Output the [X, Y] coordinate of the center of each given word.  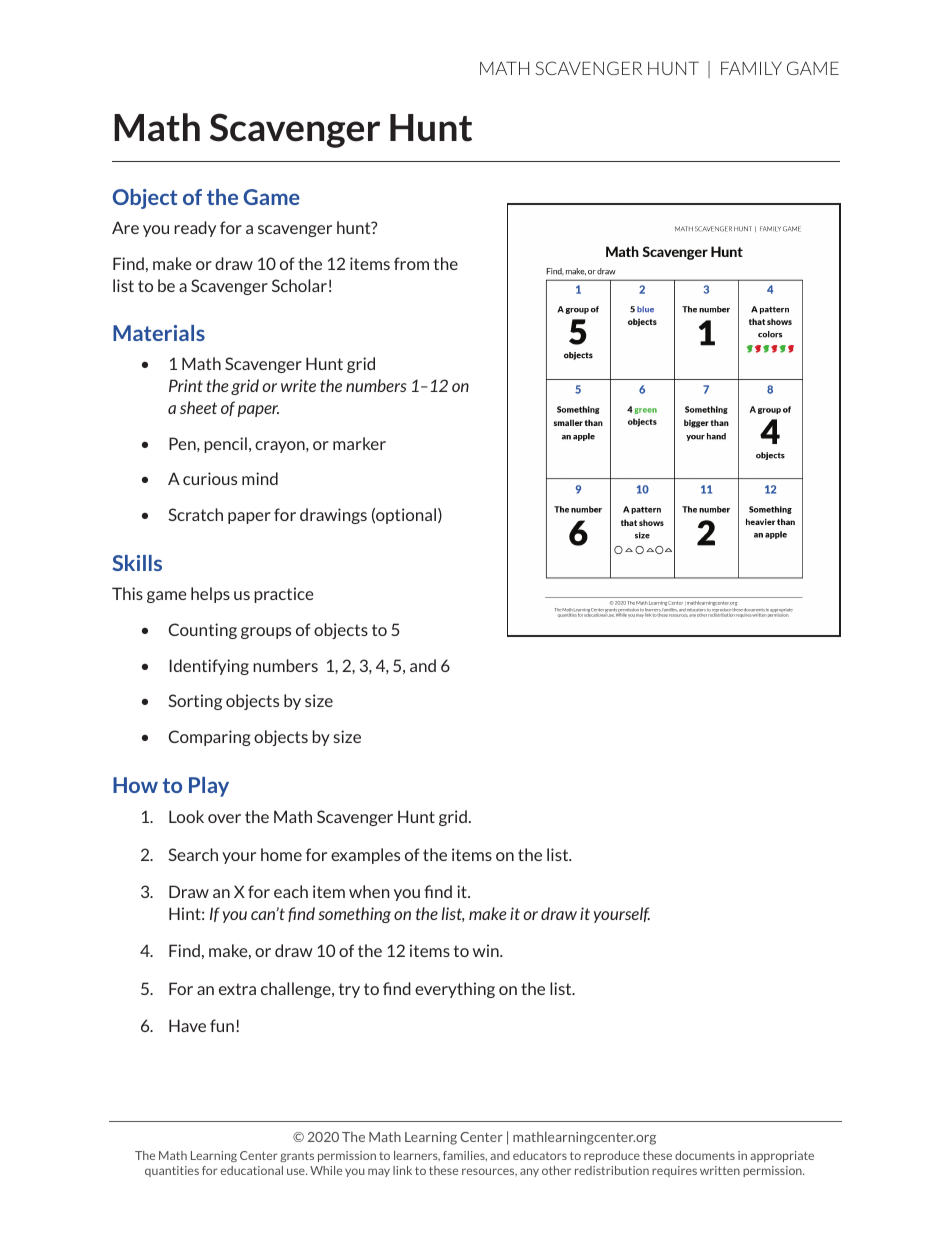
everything [455, 990]
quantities [172, 1171]
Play [209, 787]
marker [359, 443]
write [298, 385]
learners [417, 1156]
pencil [225, 445]
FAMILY [751, 68]
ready [195, 229]
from [411, 263]
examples [365, 856]
